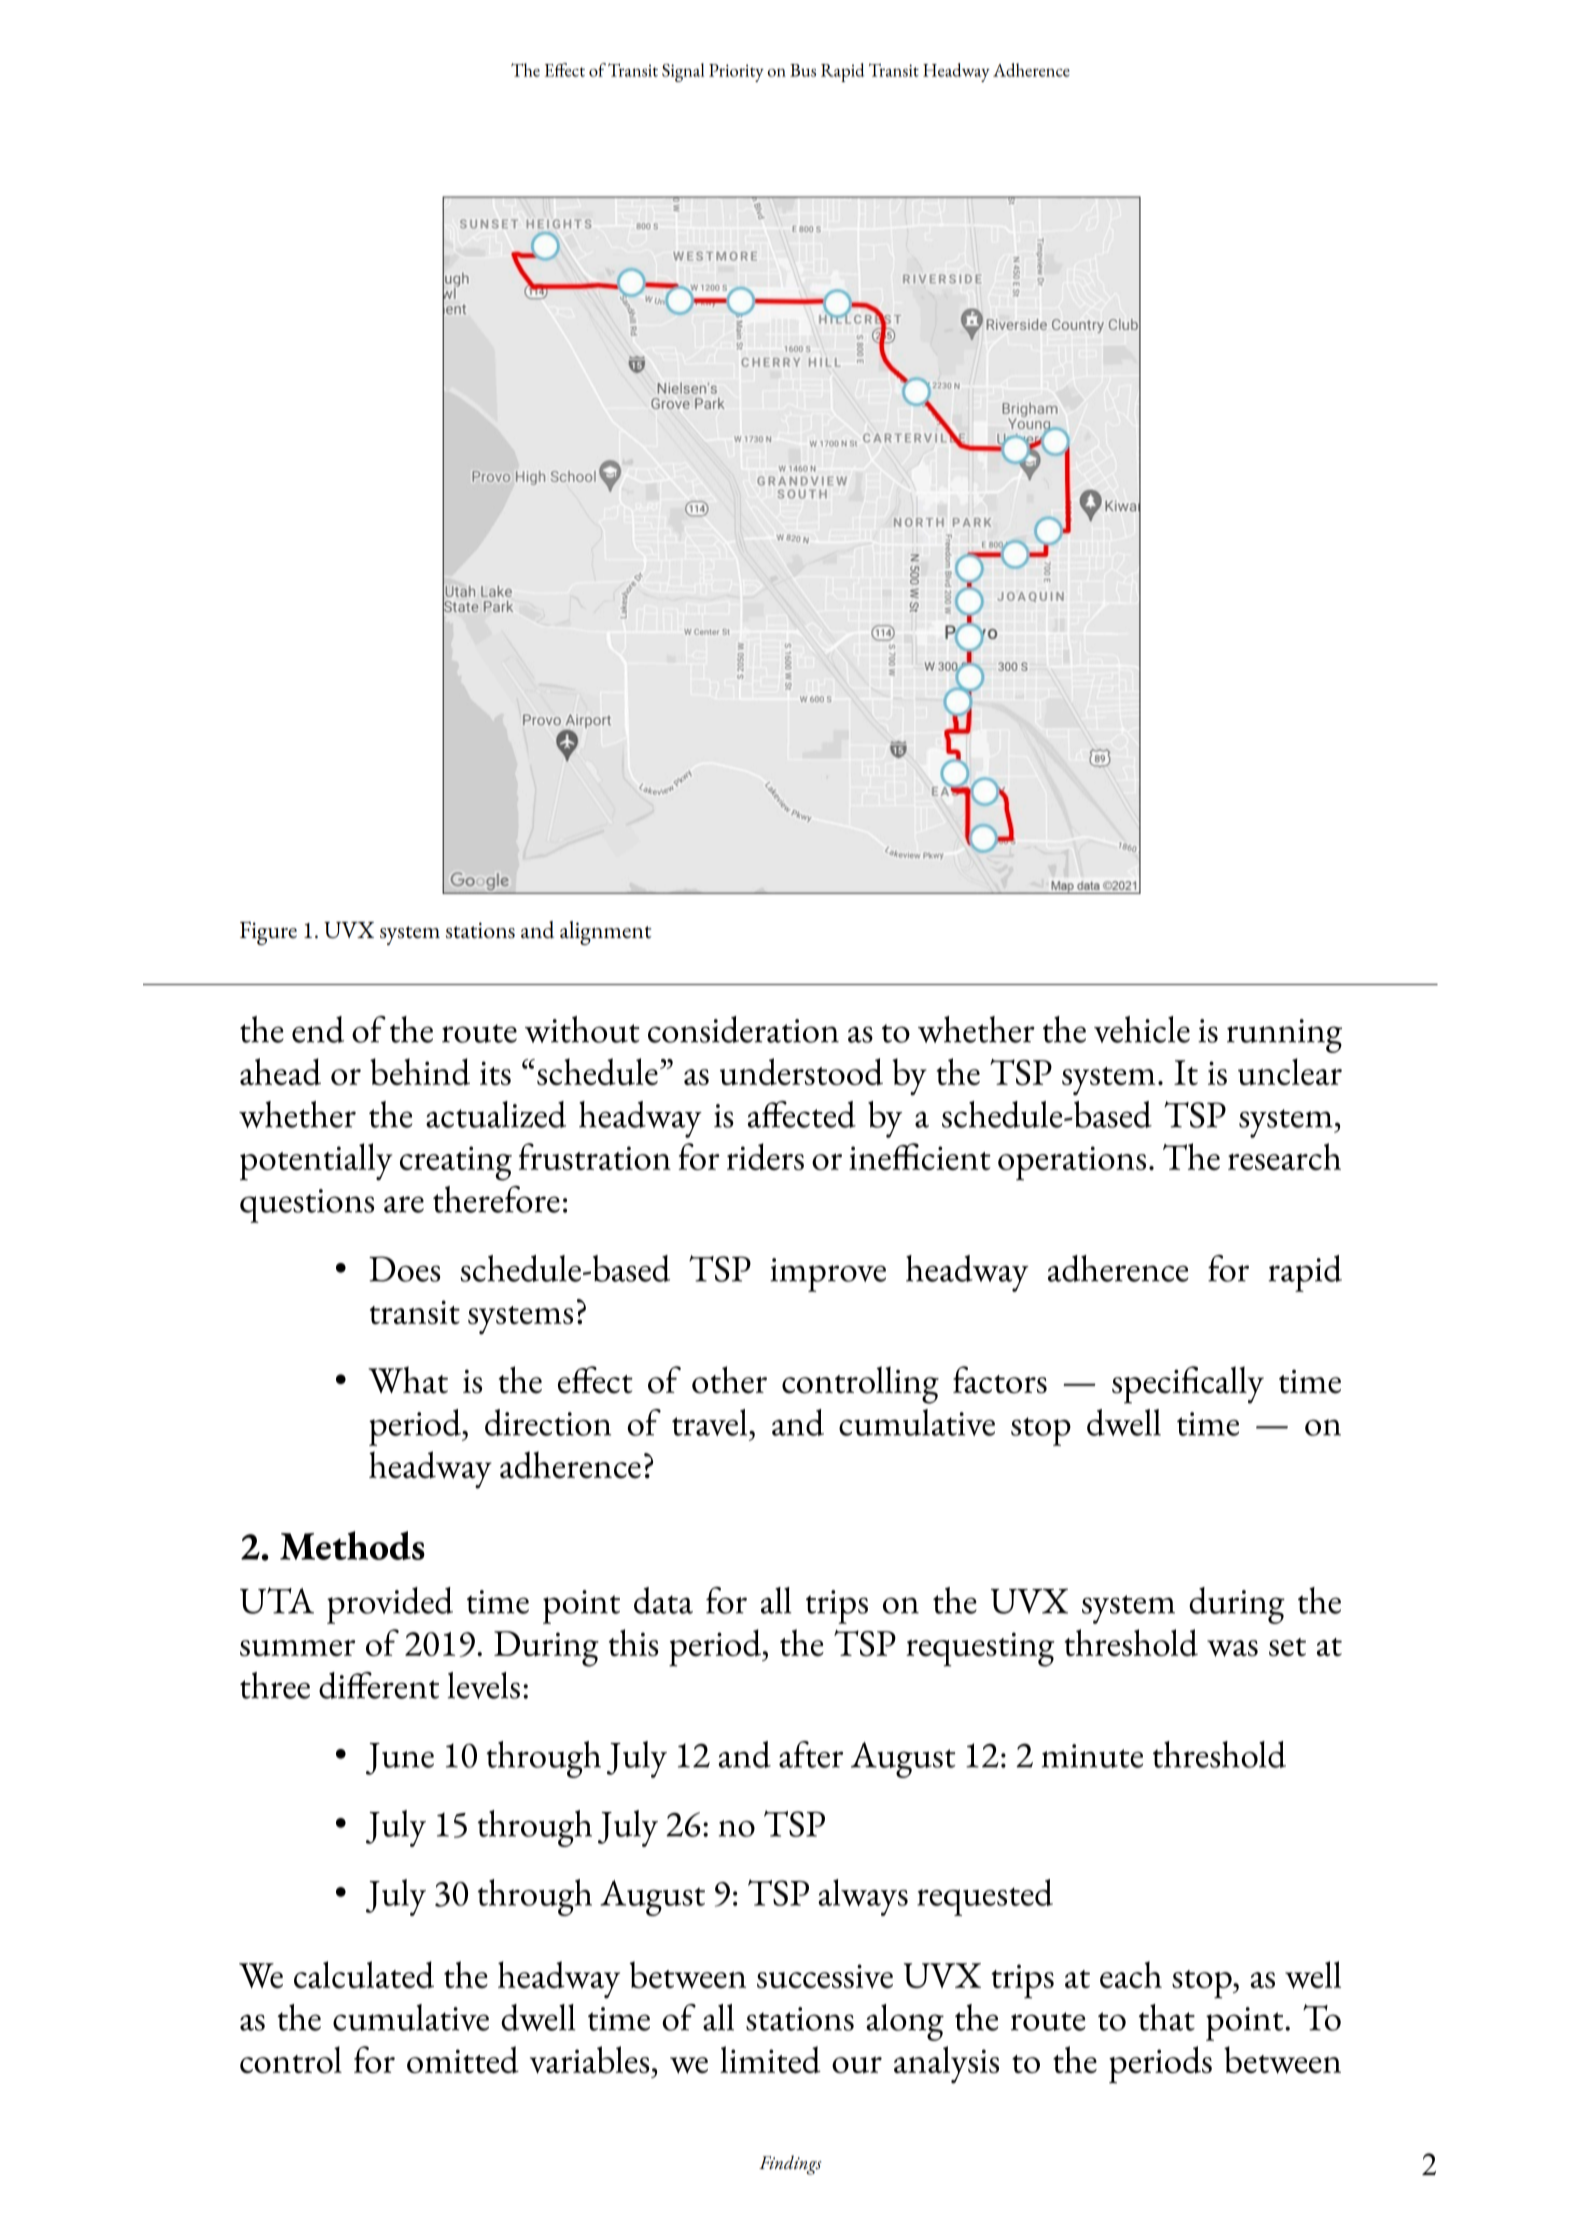 This document has width=1581, height=2236. Describe the element at coordinates (770, 2059) in the document. I see `limited` at that location.
